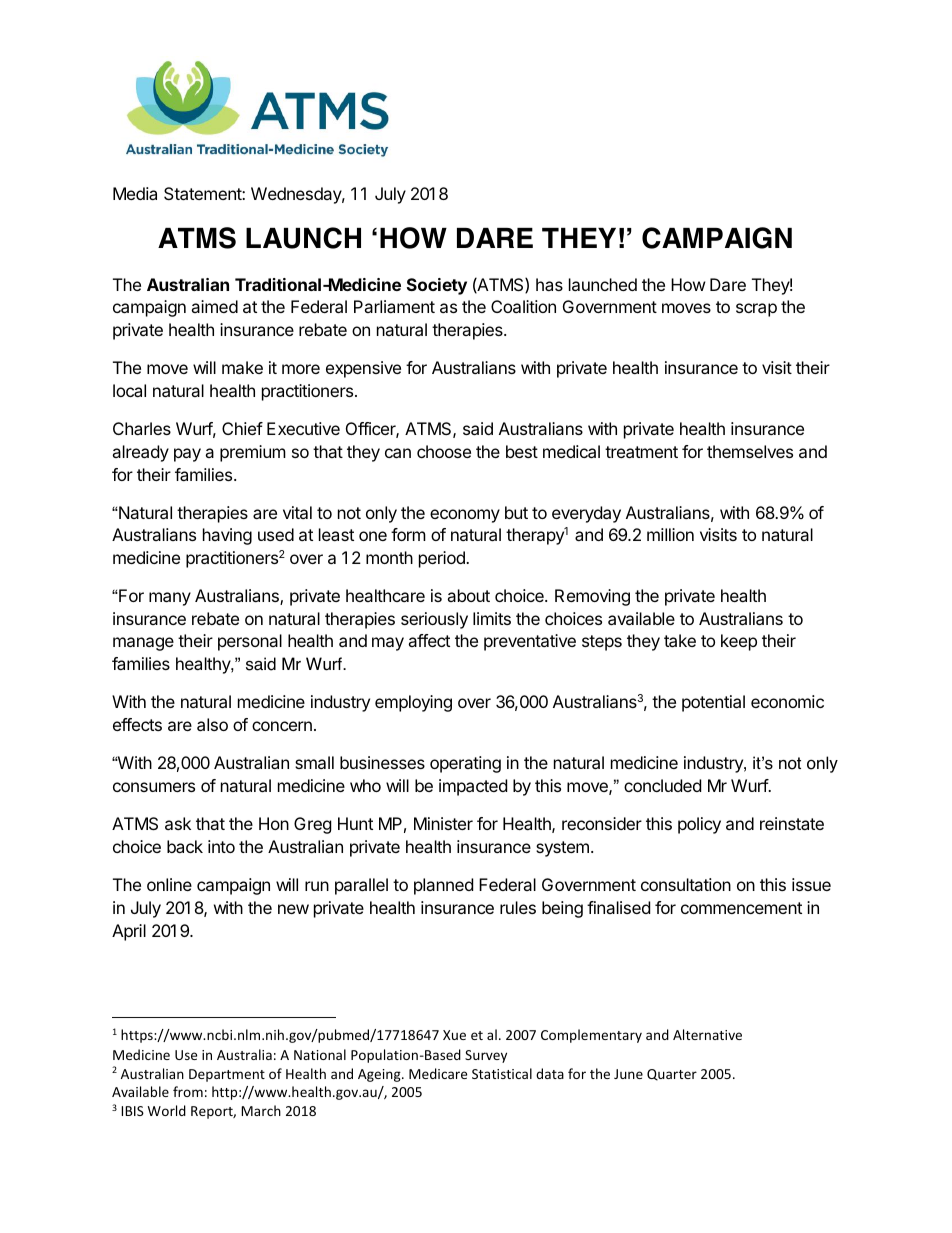  Describe the element at coordinates (437, 286) in the document. I see `Society` at that location.
